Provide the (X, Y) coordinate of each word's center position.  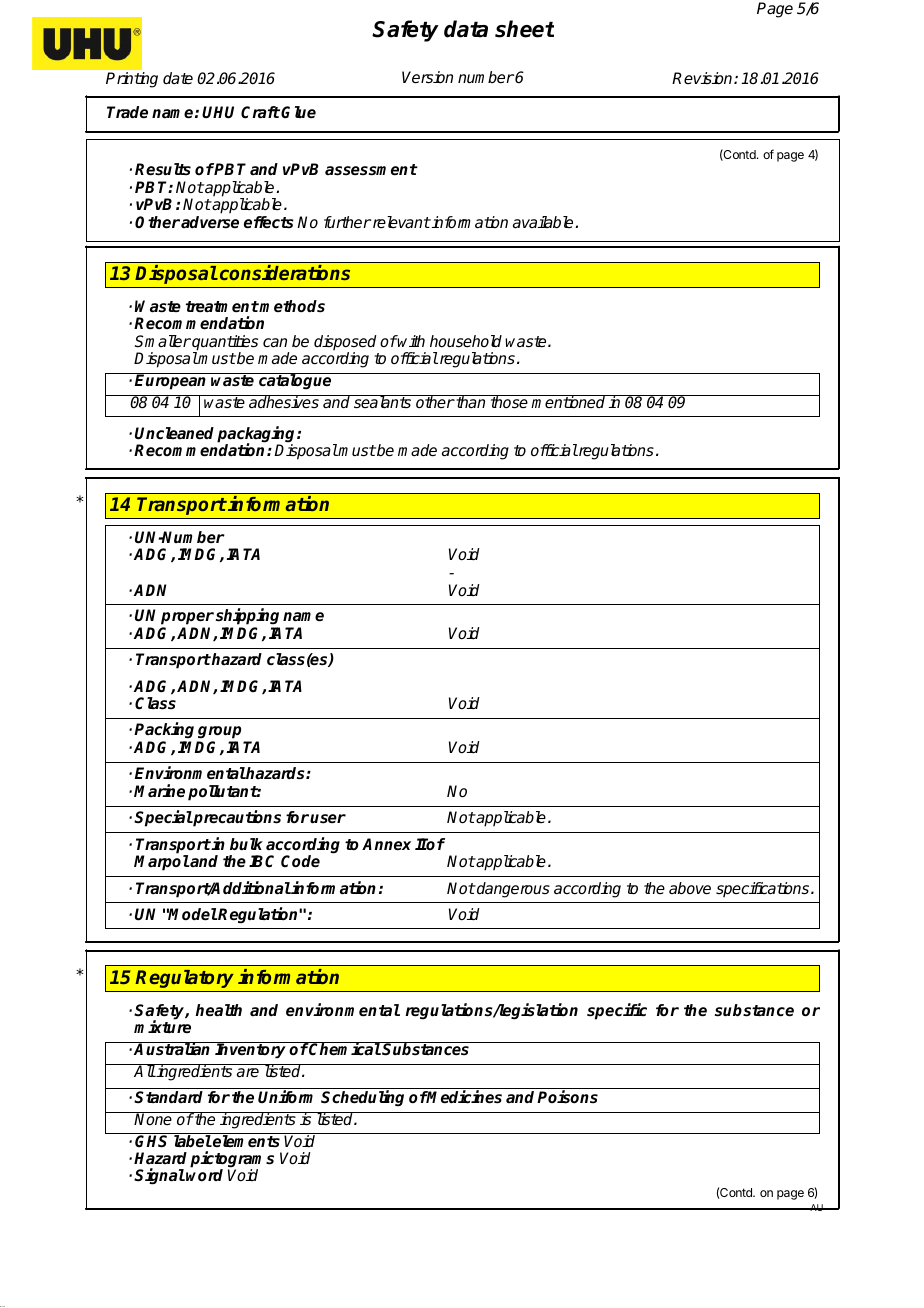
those (509, 402)
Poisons (567, 1097)
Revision (703, 78)
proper (187, 618)
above (690, 888)
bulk (246, 844)
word (204, 1175)
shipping (248, 618)
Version (427, 77)
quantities (224, 344)
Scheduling (362, 1098)
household (466, 341)
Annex (386, 844)
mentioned (569, 402)
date (178, 78)
